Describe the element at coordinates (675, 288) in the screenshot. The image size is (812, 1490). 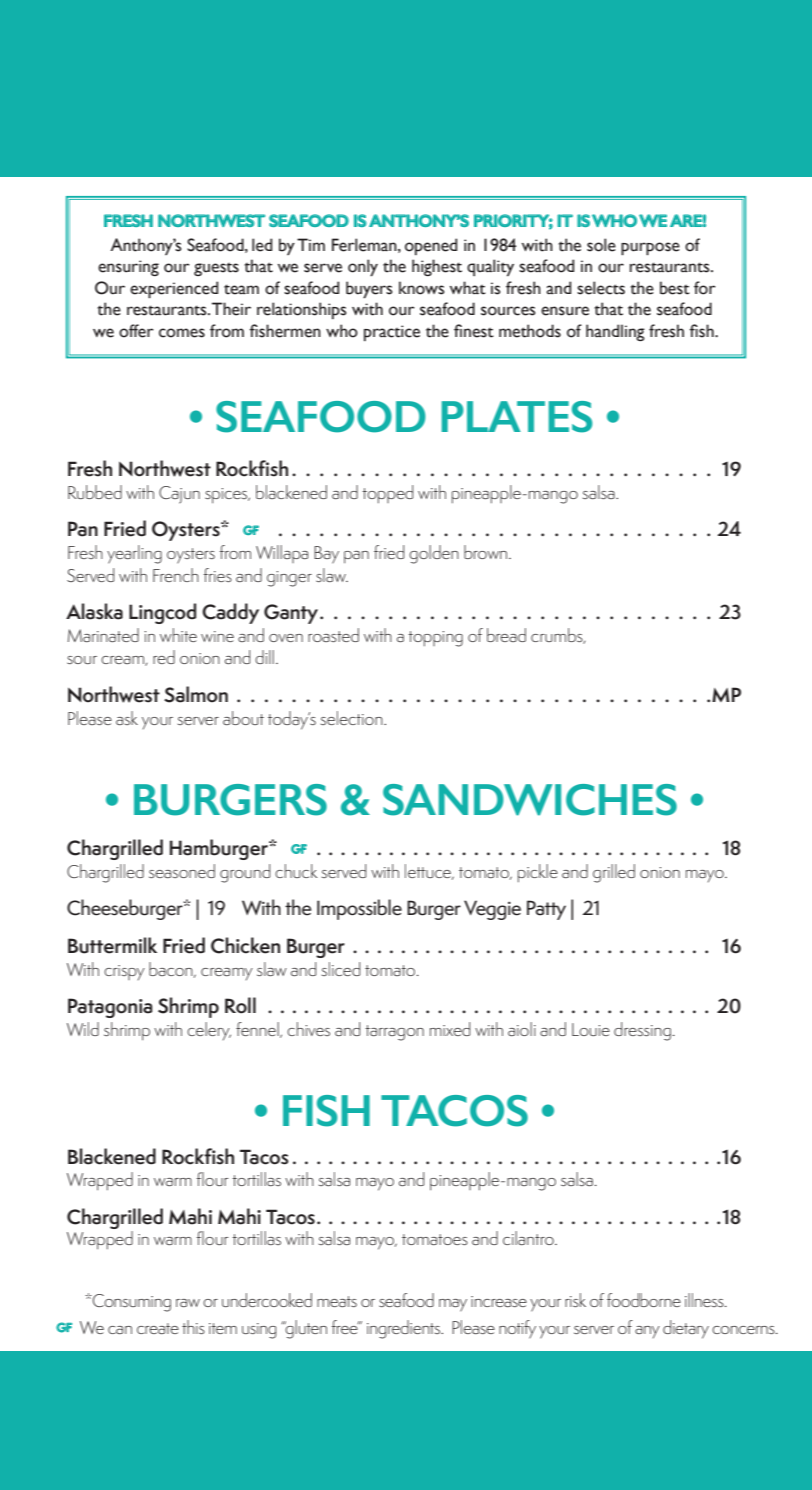
I see `best` at that location.
